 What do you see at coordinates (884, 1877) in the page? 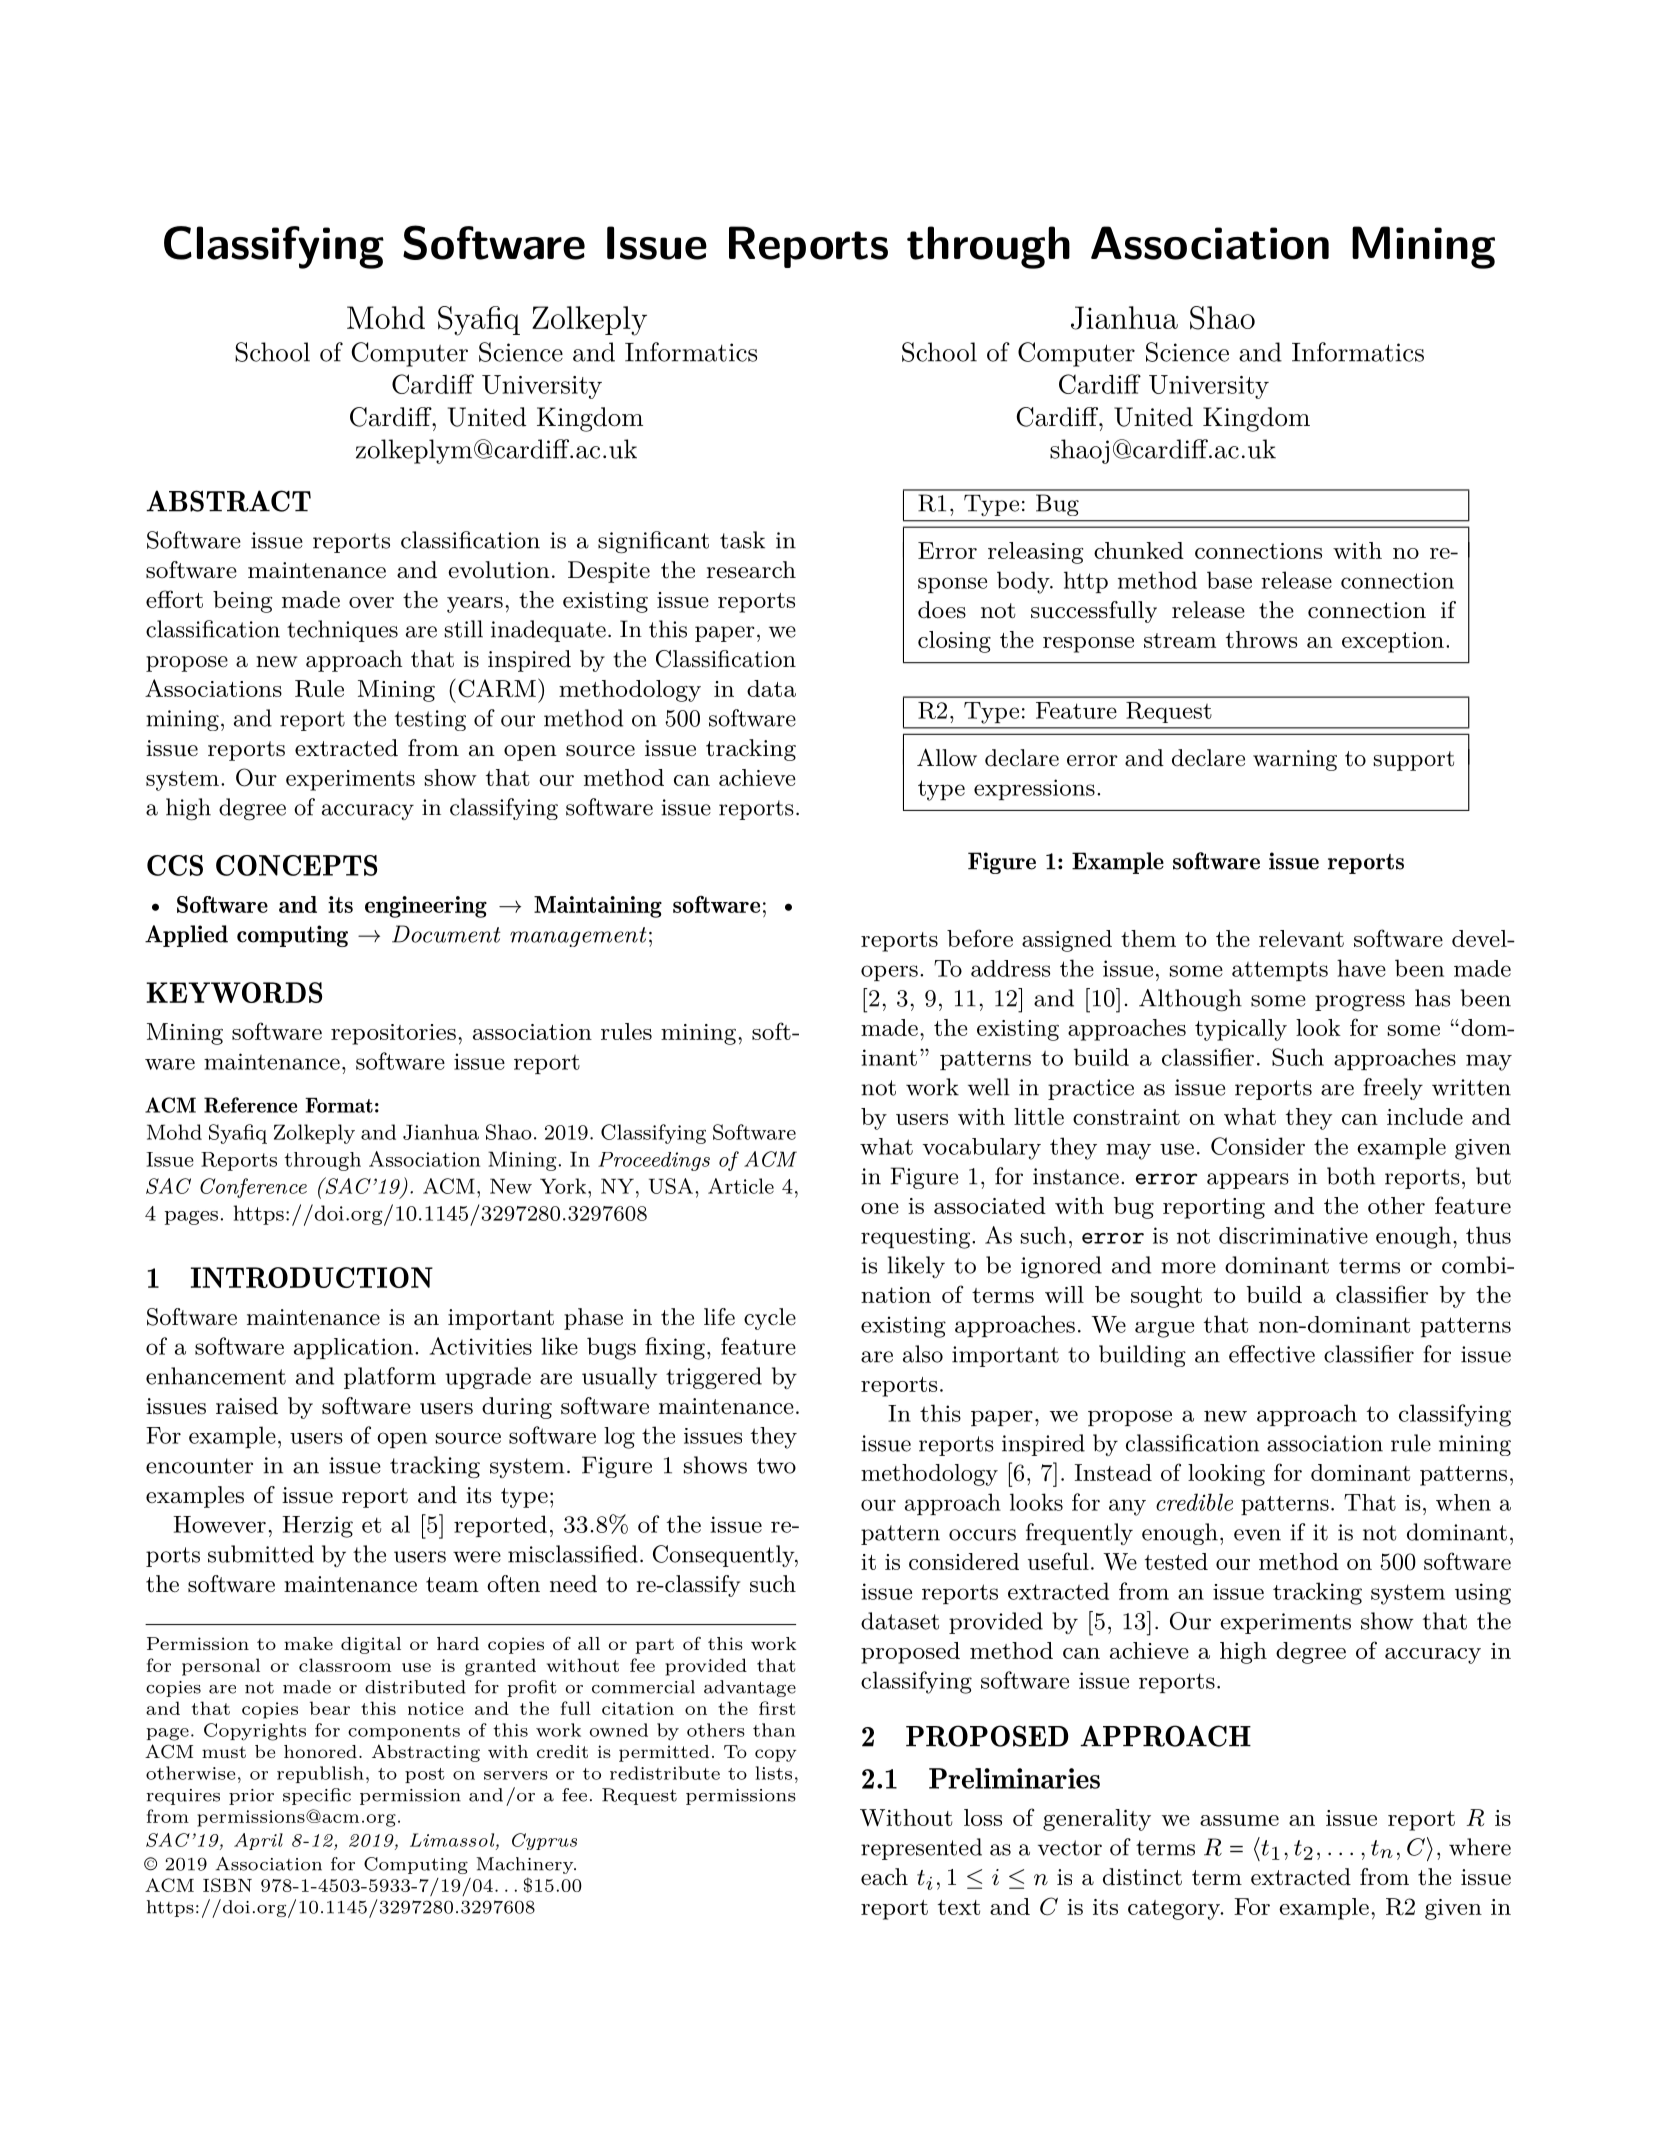
I see `each` at bounding box center [884, 1877].
